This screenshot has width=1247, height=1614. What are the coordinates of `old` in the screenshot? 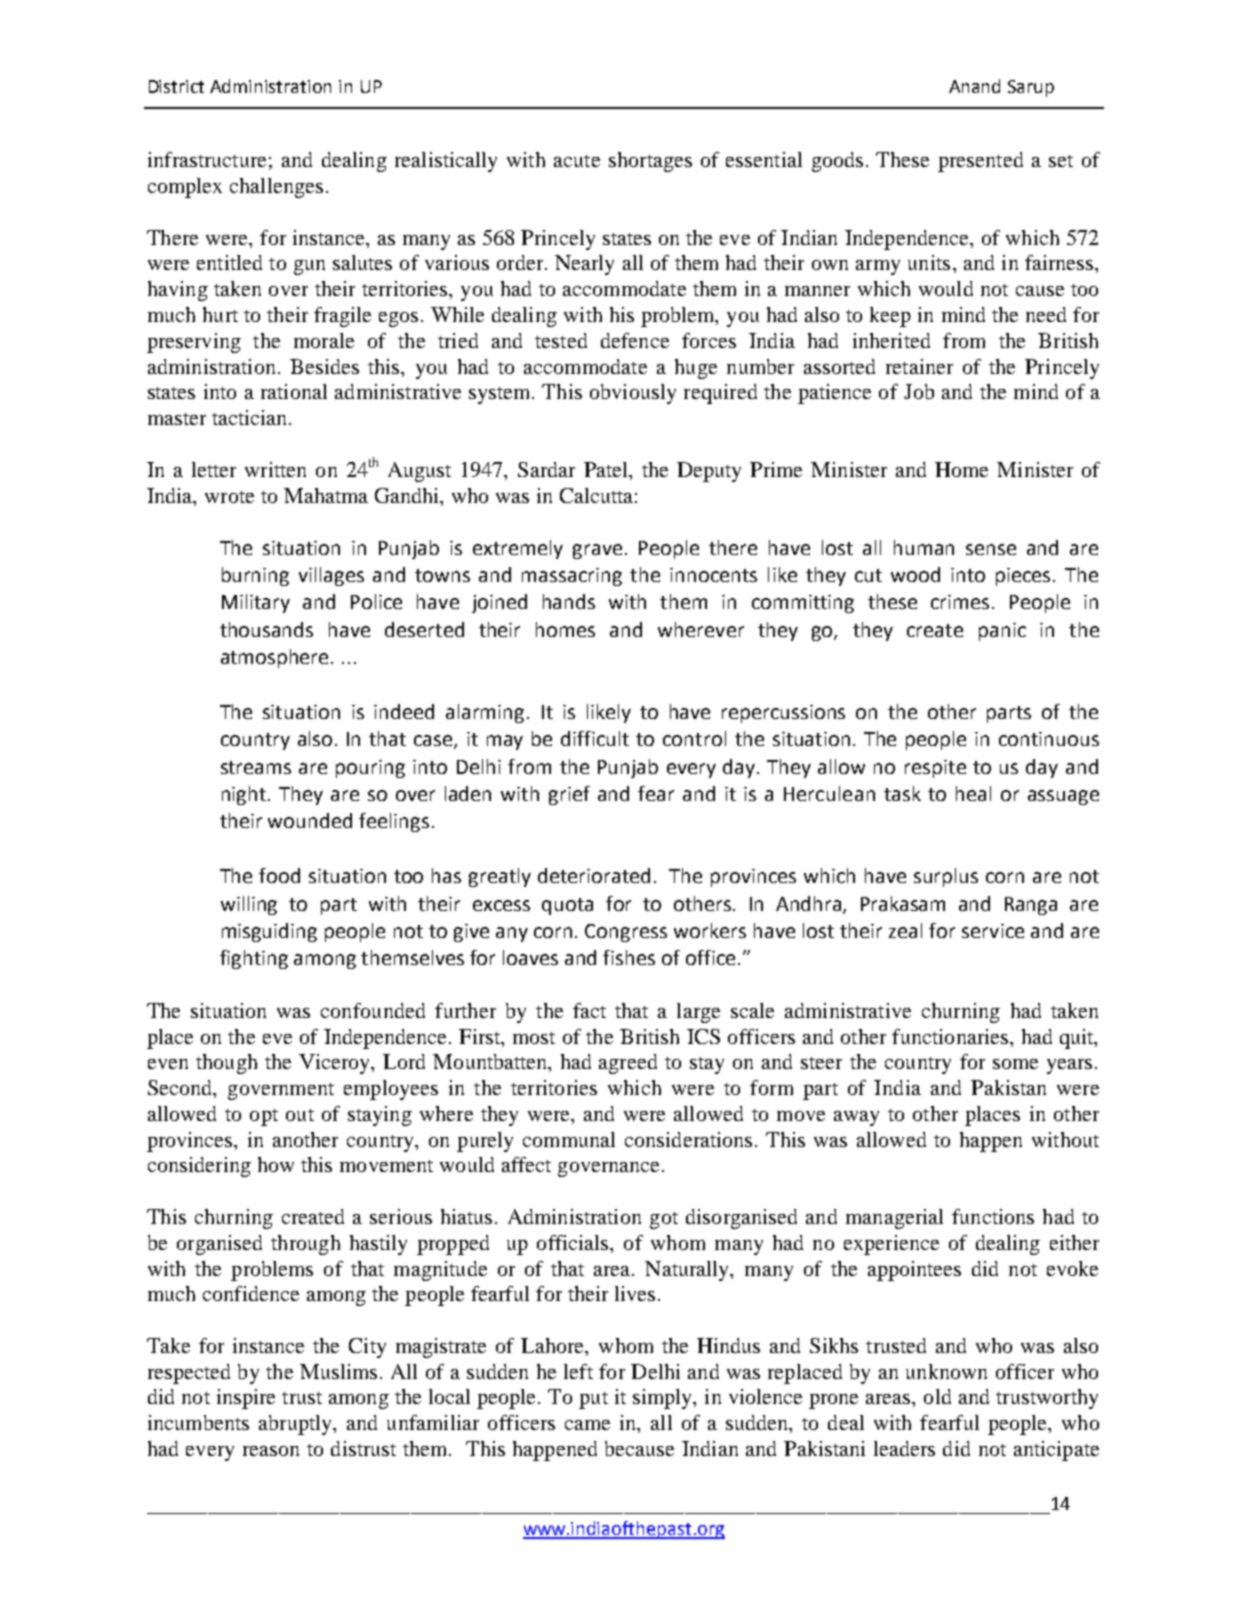 It's located at (937, 1396).
